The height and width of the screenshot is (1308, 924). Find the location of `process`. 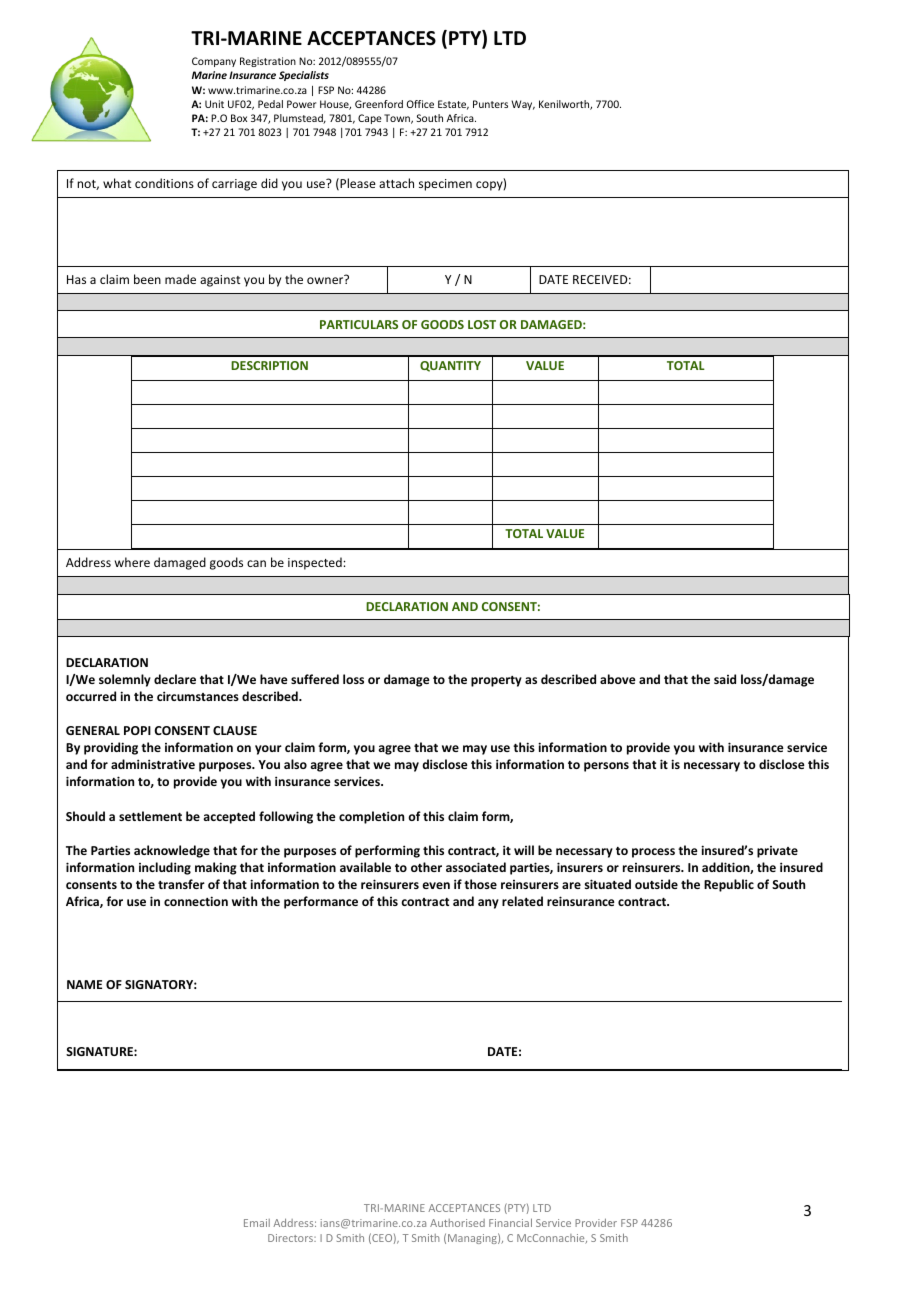

process is located at coordinates (653, 853).
